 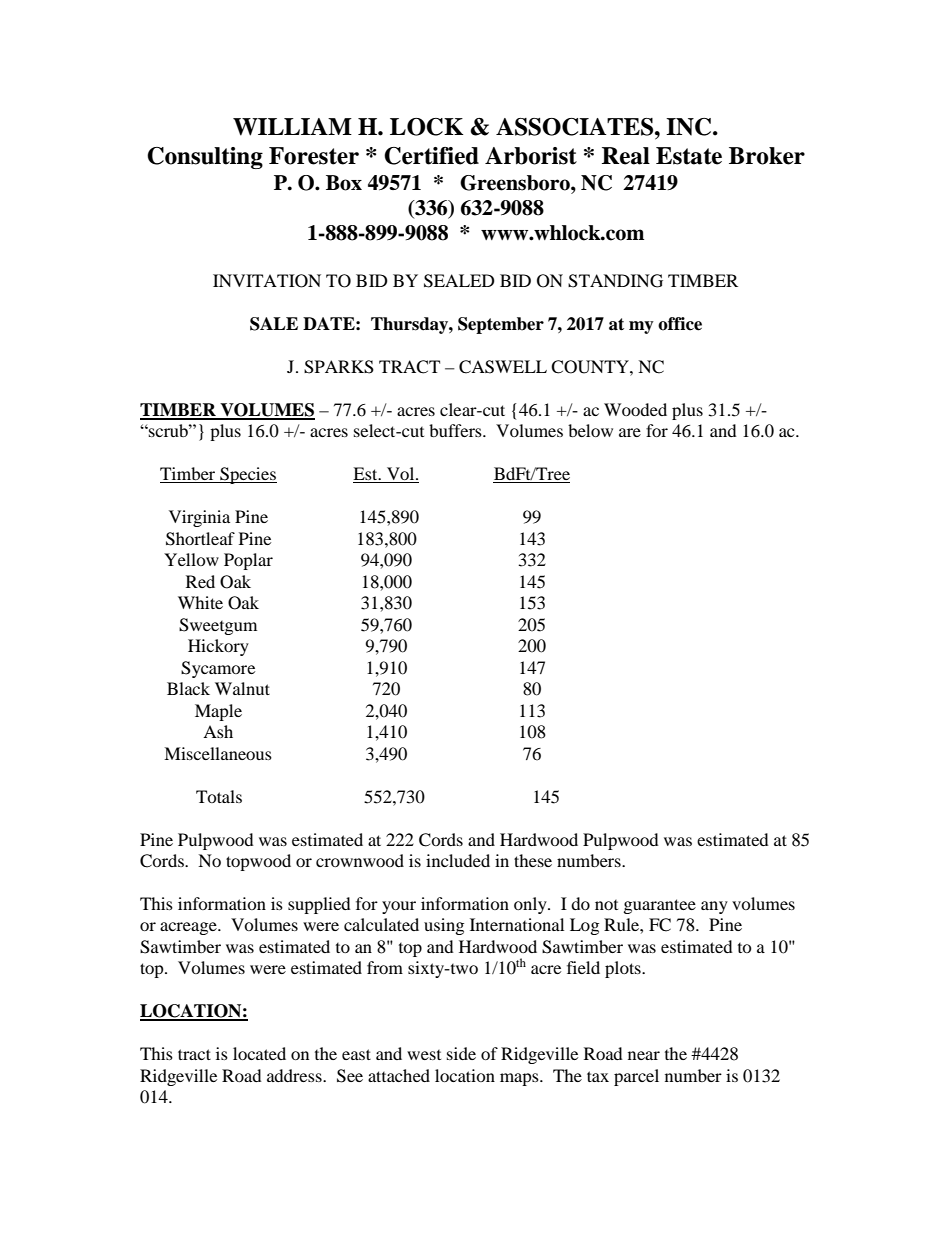 I want to click on September, so click(x=501, y=325).
